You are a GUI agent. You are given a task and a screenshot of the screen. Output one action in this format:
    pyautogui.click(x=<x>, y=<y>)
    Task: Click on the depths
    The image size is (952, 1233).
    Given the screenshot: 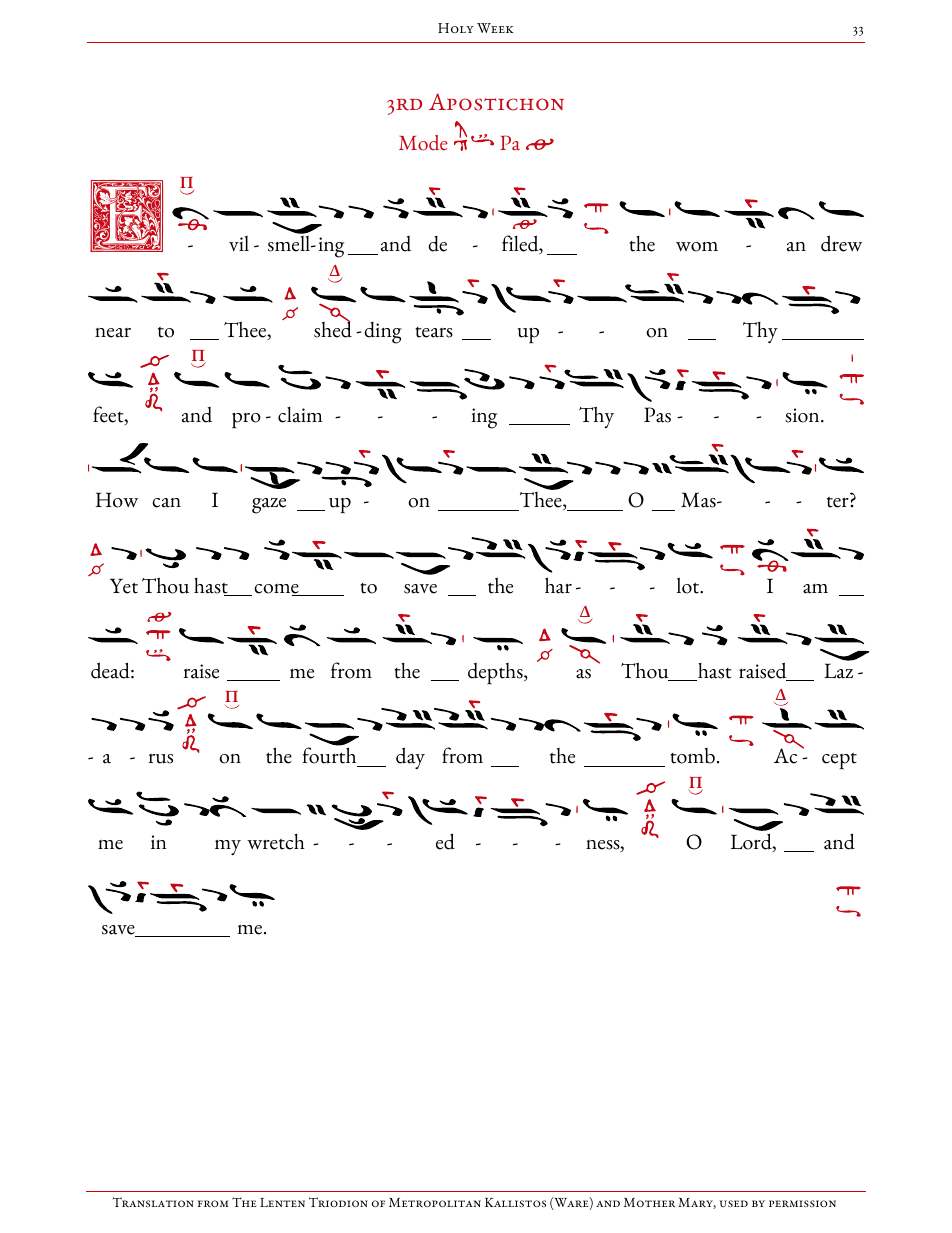 What is the action you would take?
    pyautogui.click(x=496, y=673)
